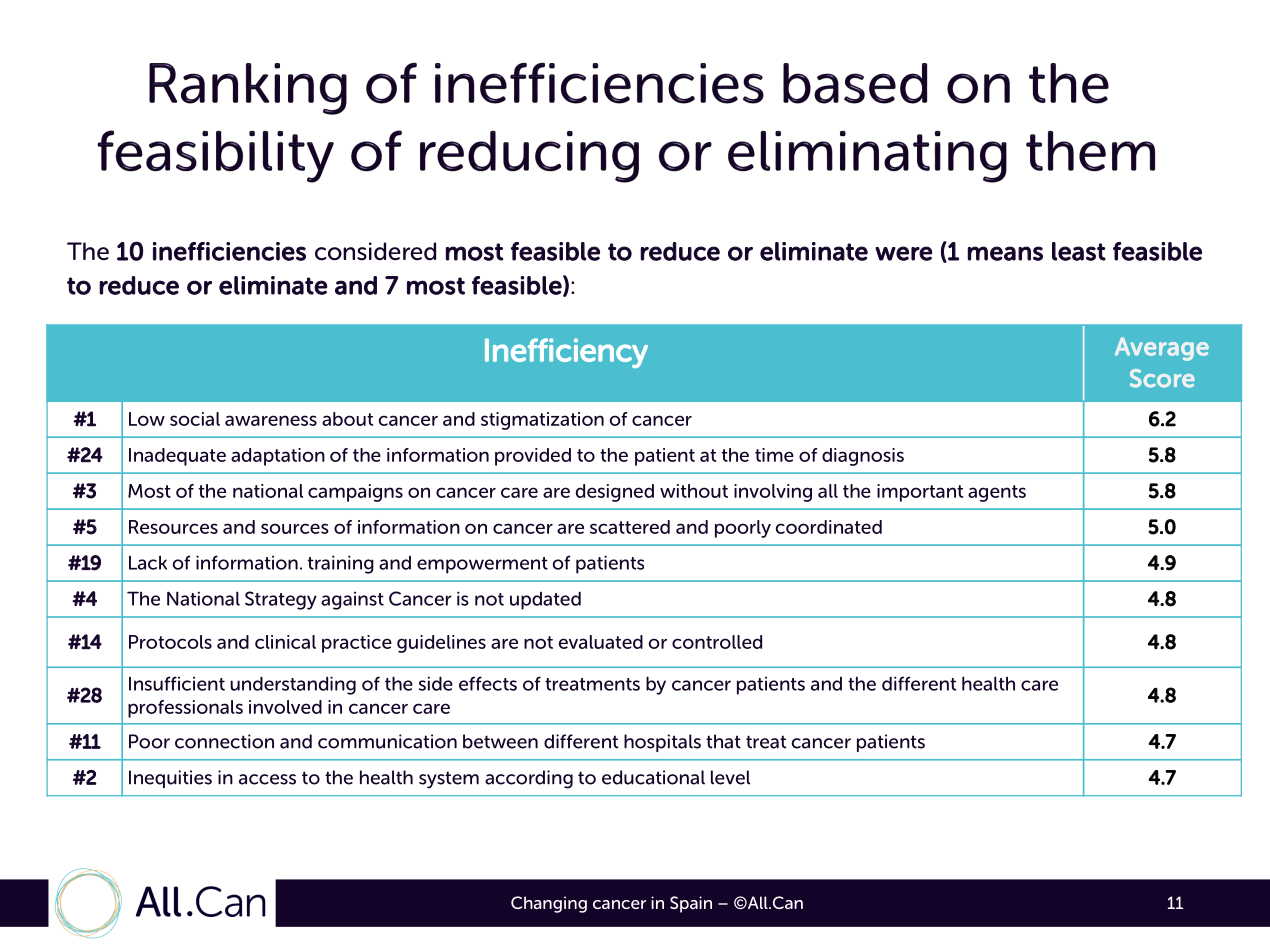  What do you see at coordinates (904, 253) in the image?
I see `were` at bounding box center [904, 253].
